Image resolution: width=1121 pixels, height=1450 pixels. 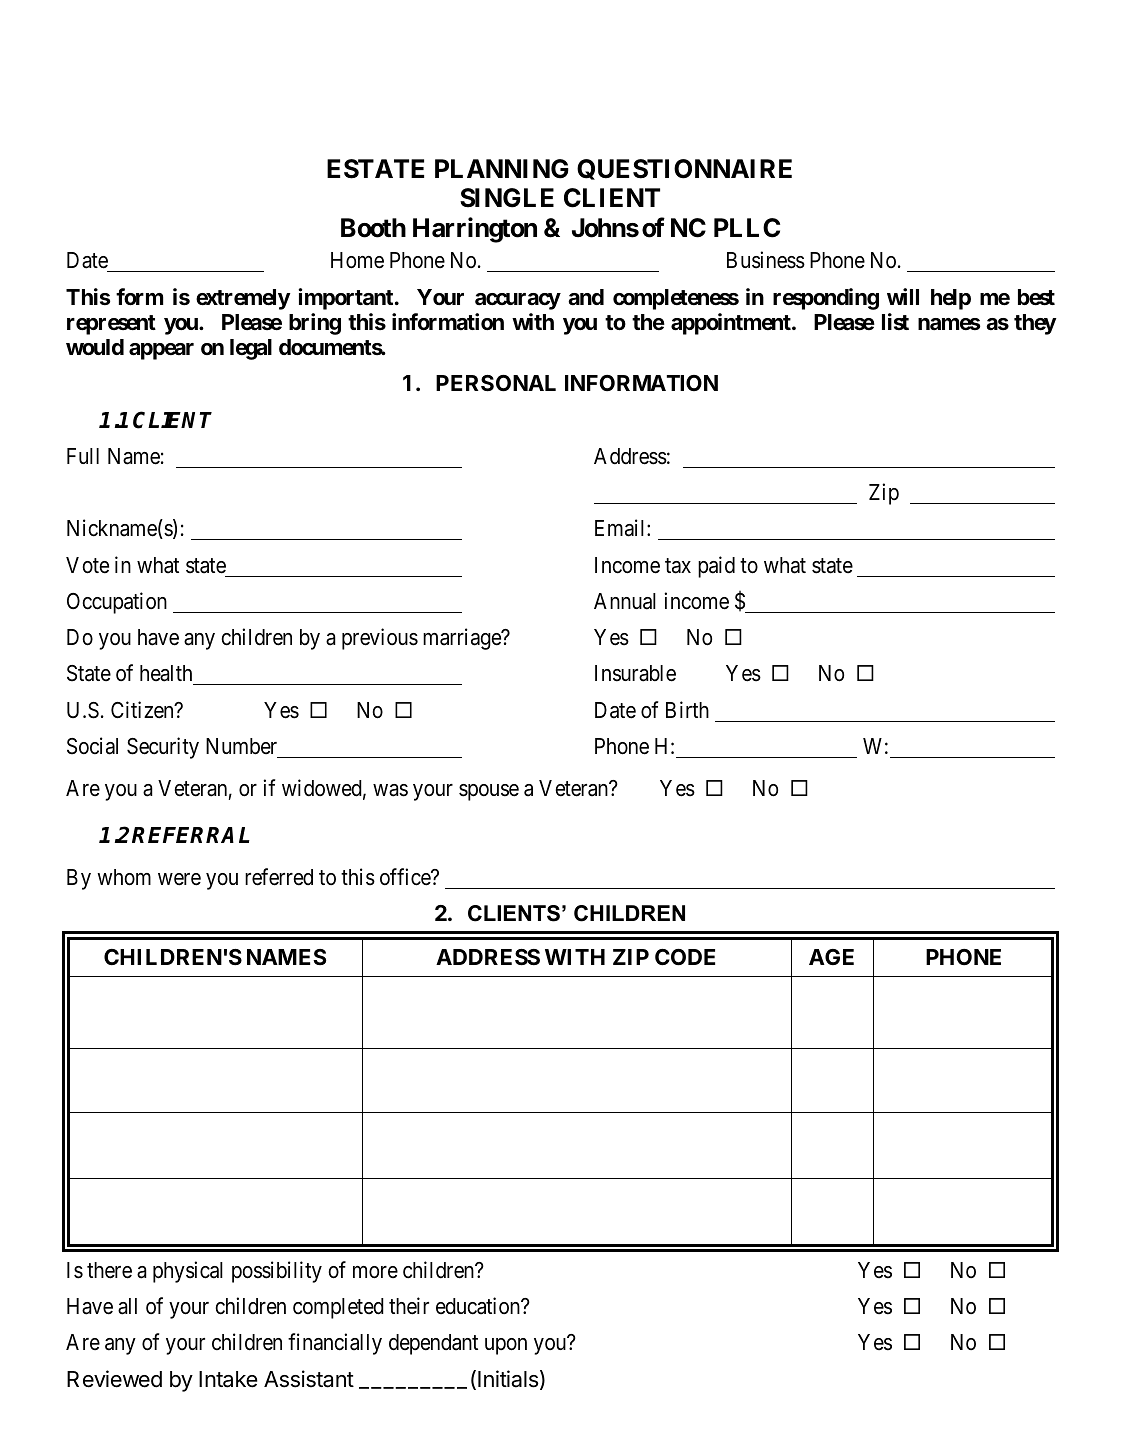 What do you see at coordinates (433, 1344) in the page?
I see `dependant` at bounding box center [433, 1344].
